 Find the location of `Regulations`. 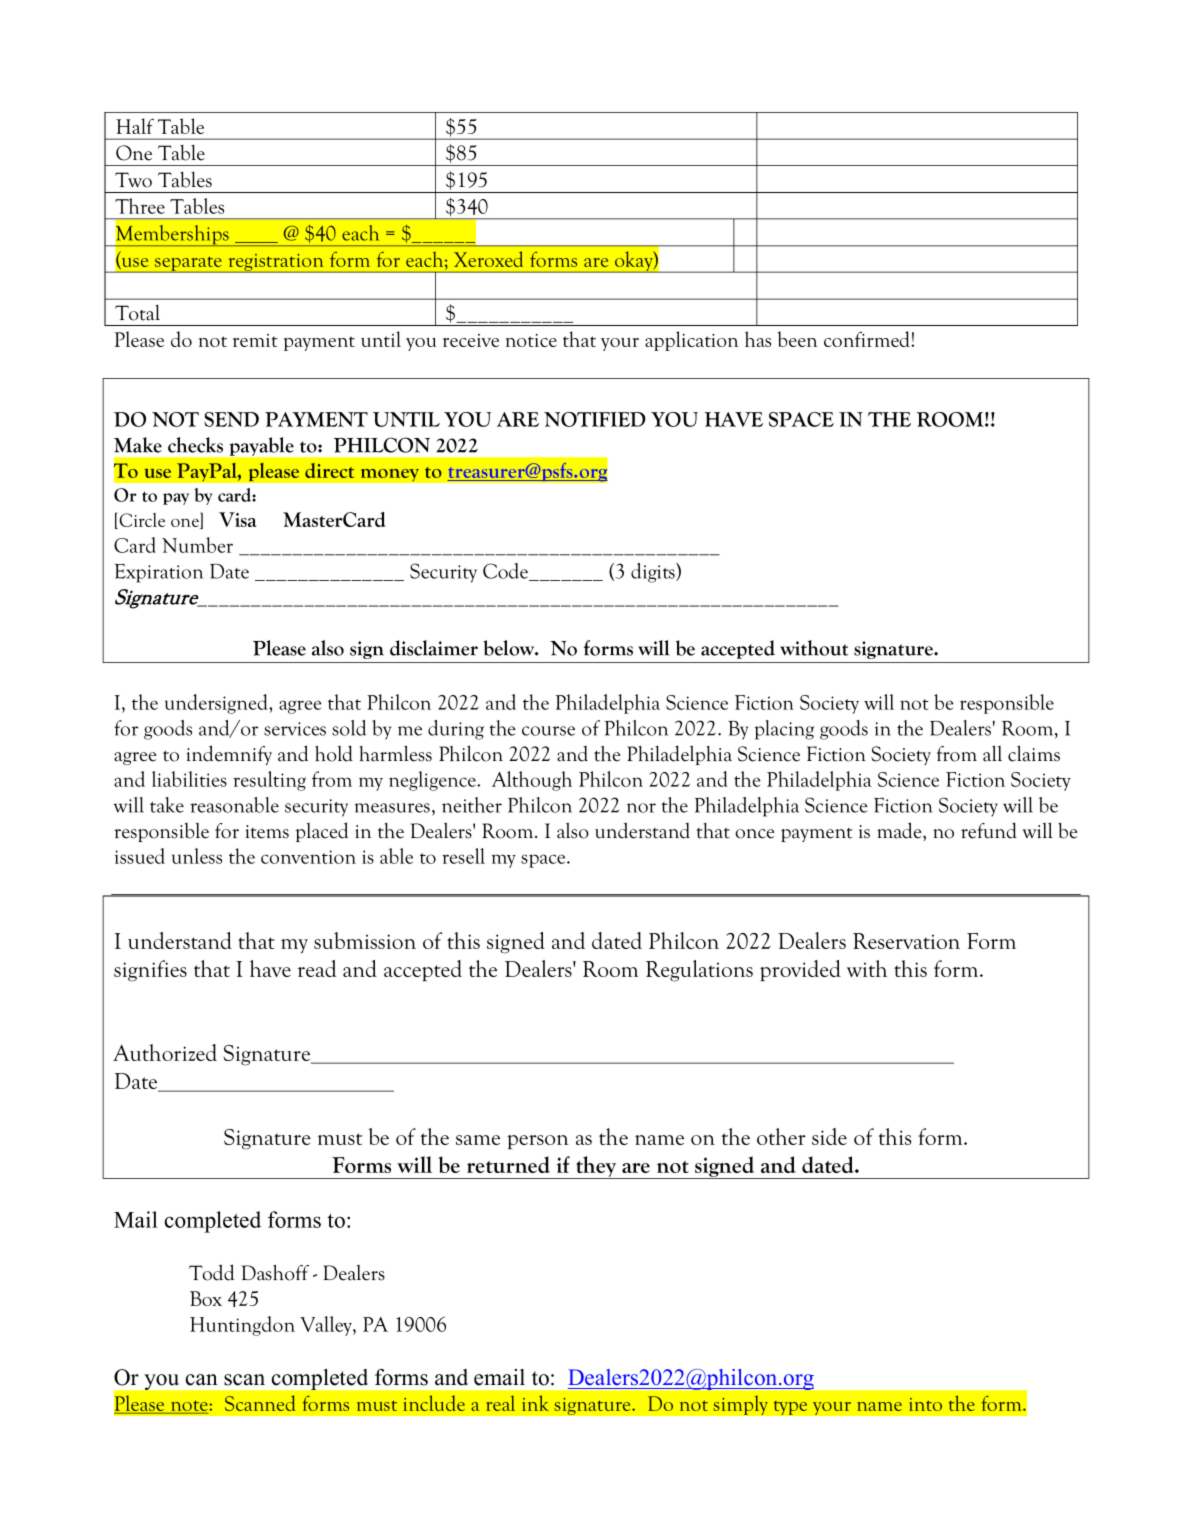

Regulations is located at coordinates (699, 971).
